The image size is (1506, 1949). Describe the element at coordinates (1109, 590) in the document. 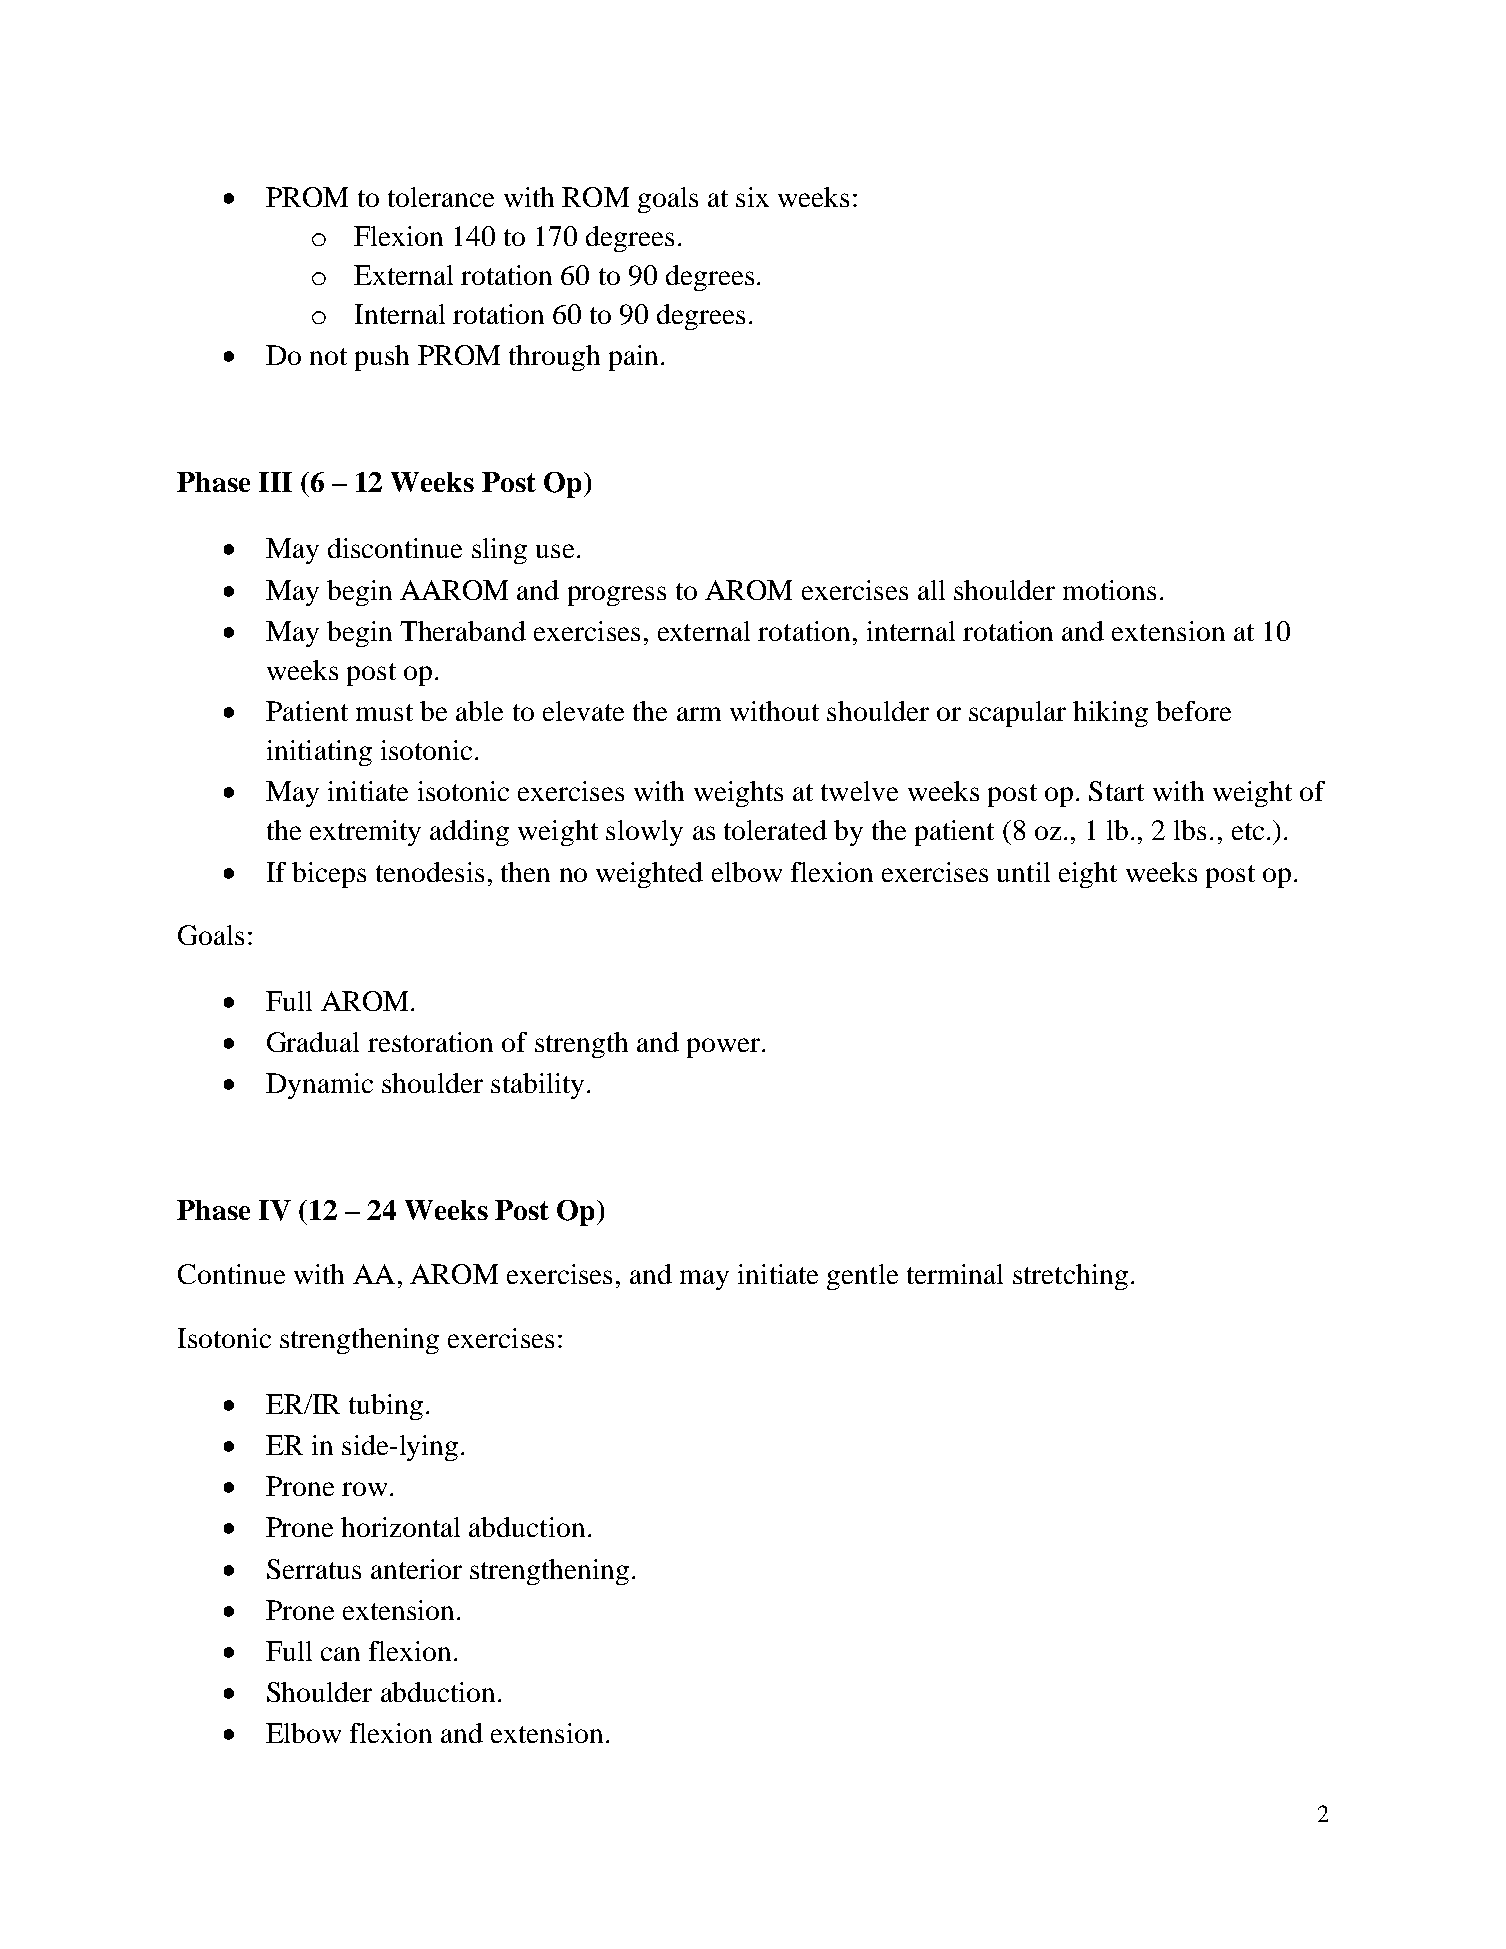

I see `motions` at that location.
